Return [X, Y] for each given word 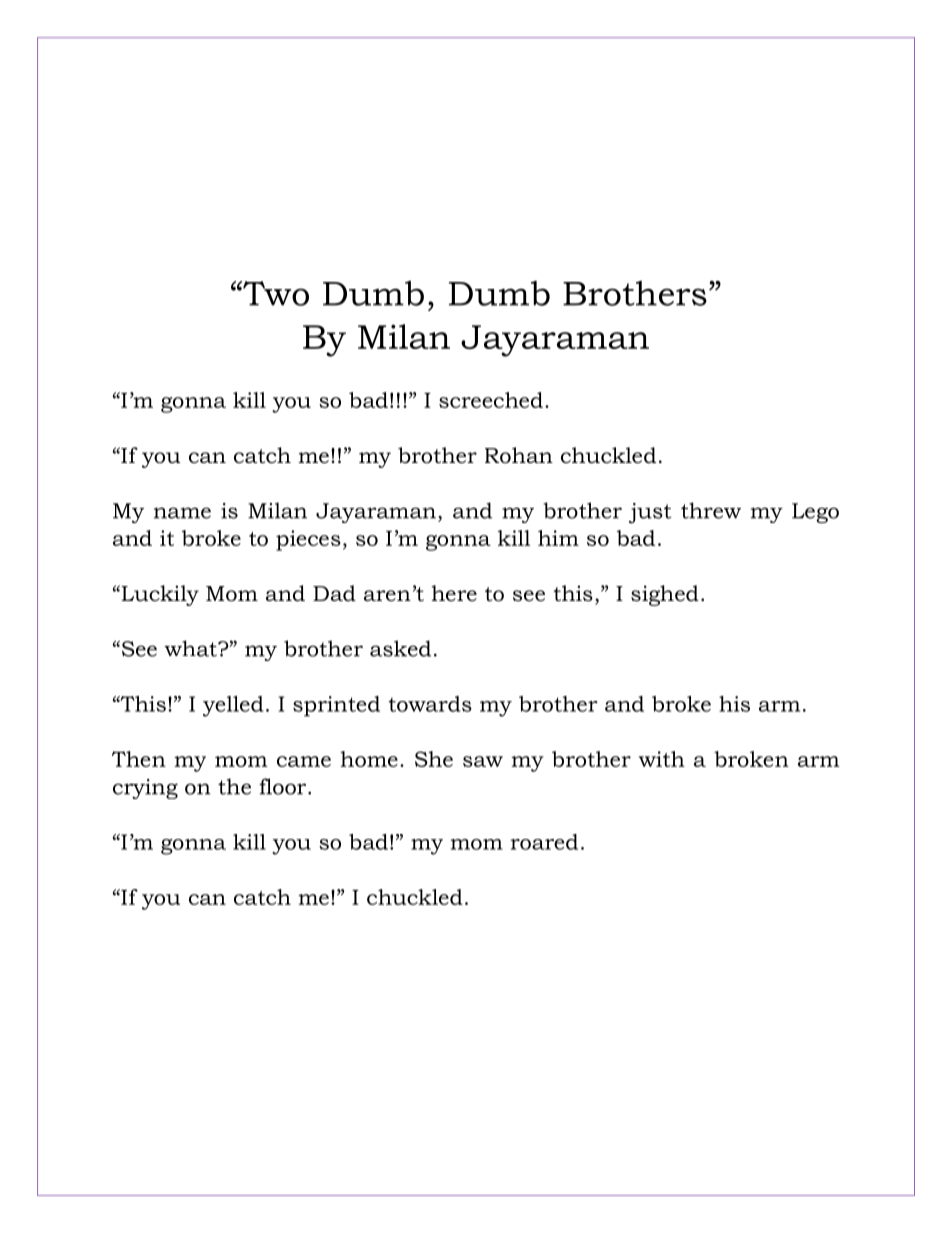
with [662, 759]
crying [145, 789]
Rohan [519, 455]
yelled [233, 706]
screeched [491, 400]
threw [711, 510]
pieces [308, 540]
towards [430, 704]
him [558, 538]
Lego [815, 513]
